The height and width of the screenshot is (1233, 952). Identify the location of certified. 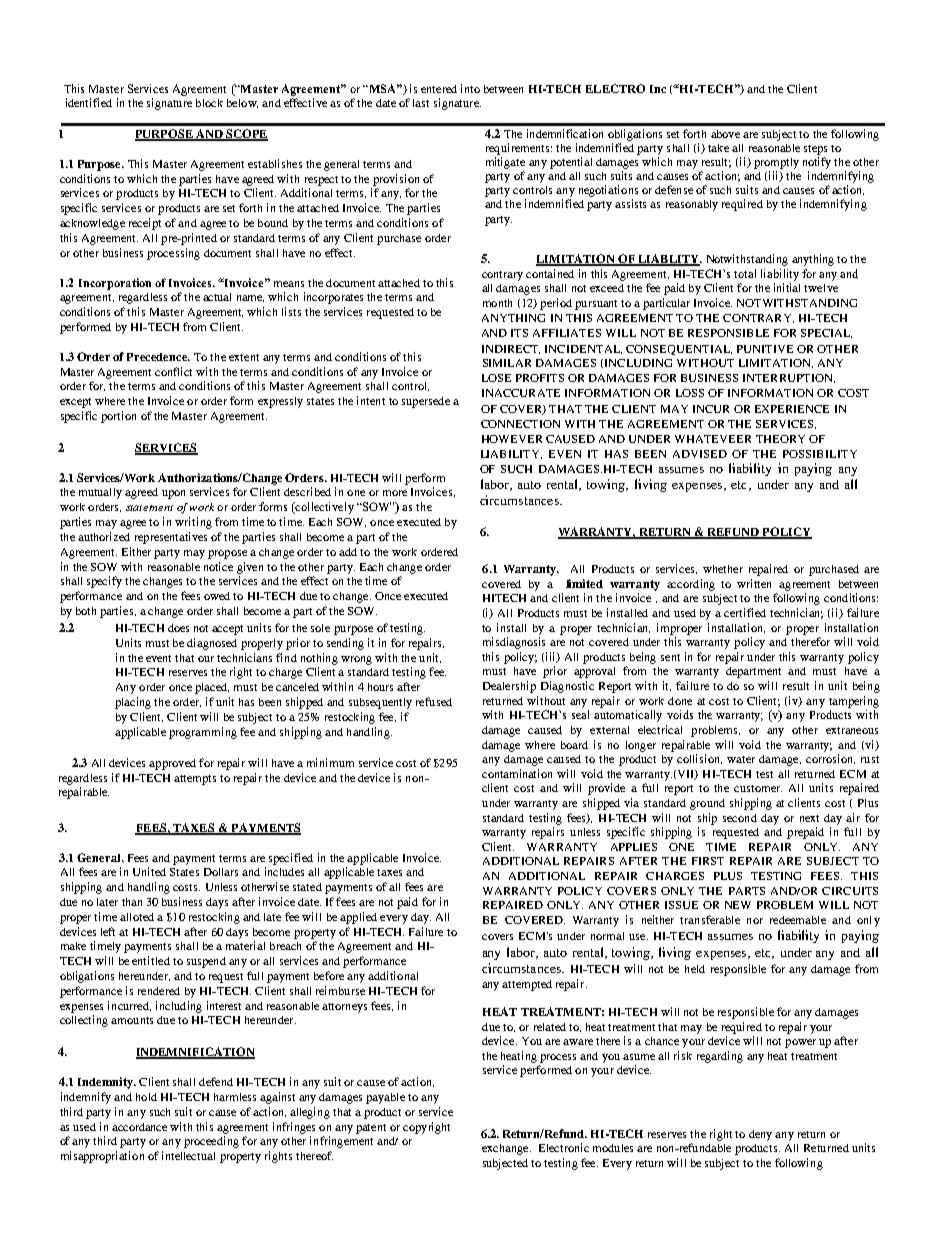
(745, 612).
